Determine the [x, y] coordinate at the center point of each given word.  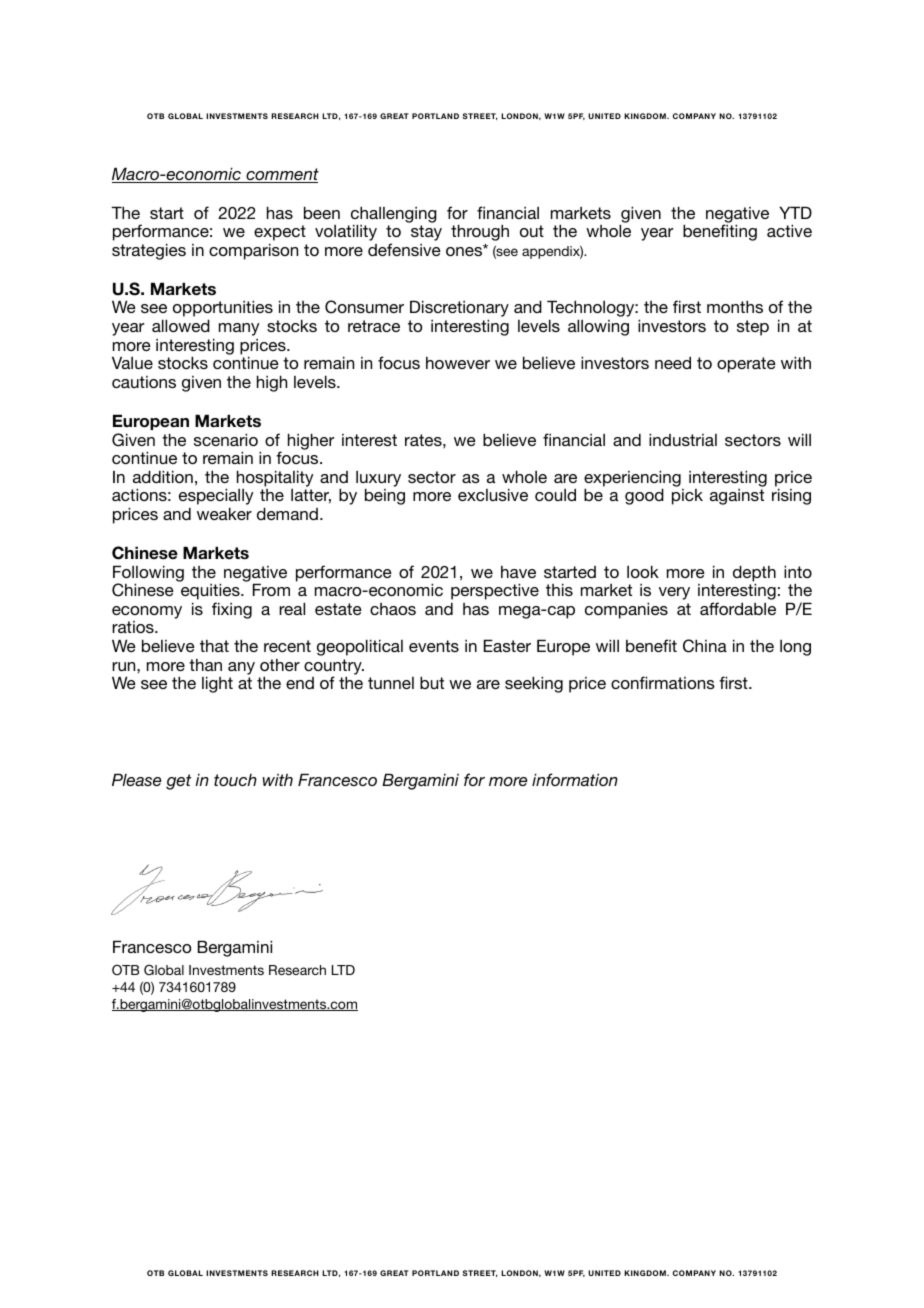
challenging [394, 215]
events [434, 646]
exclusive [493, 494]
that [214, 646]
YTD [795, 212]
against [737, 497]
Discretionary [459, 310]
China [705, 646]
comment [281, 175]
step [753, 328]
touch [235, 780]
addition [163, 476]
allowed [181, 325]
